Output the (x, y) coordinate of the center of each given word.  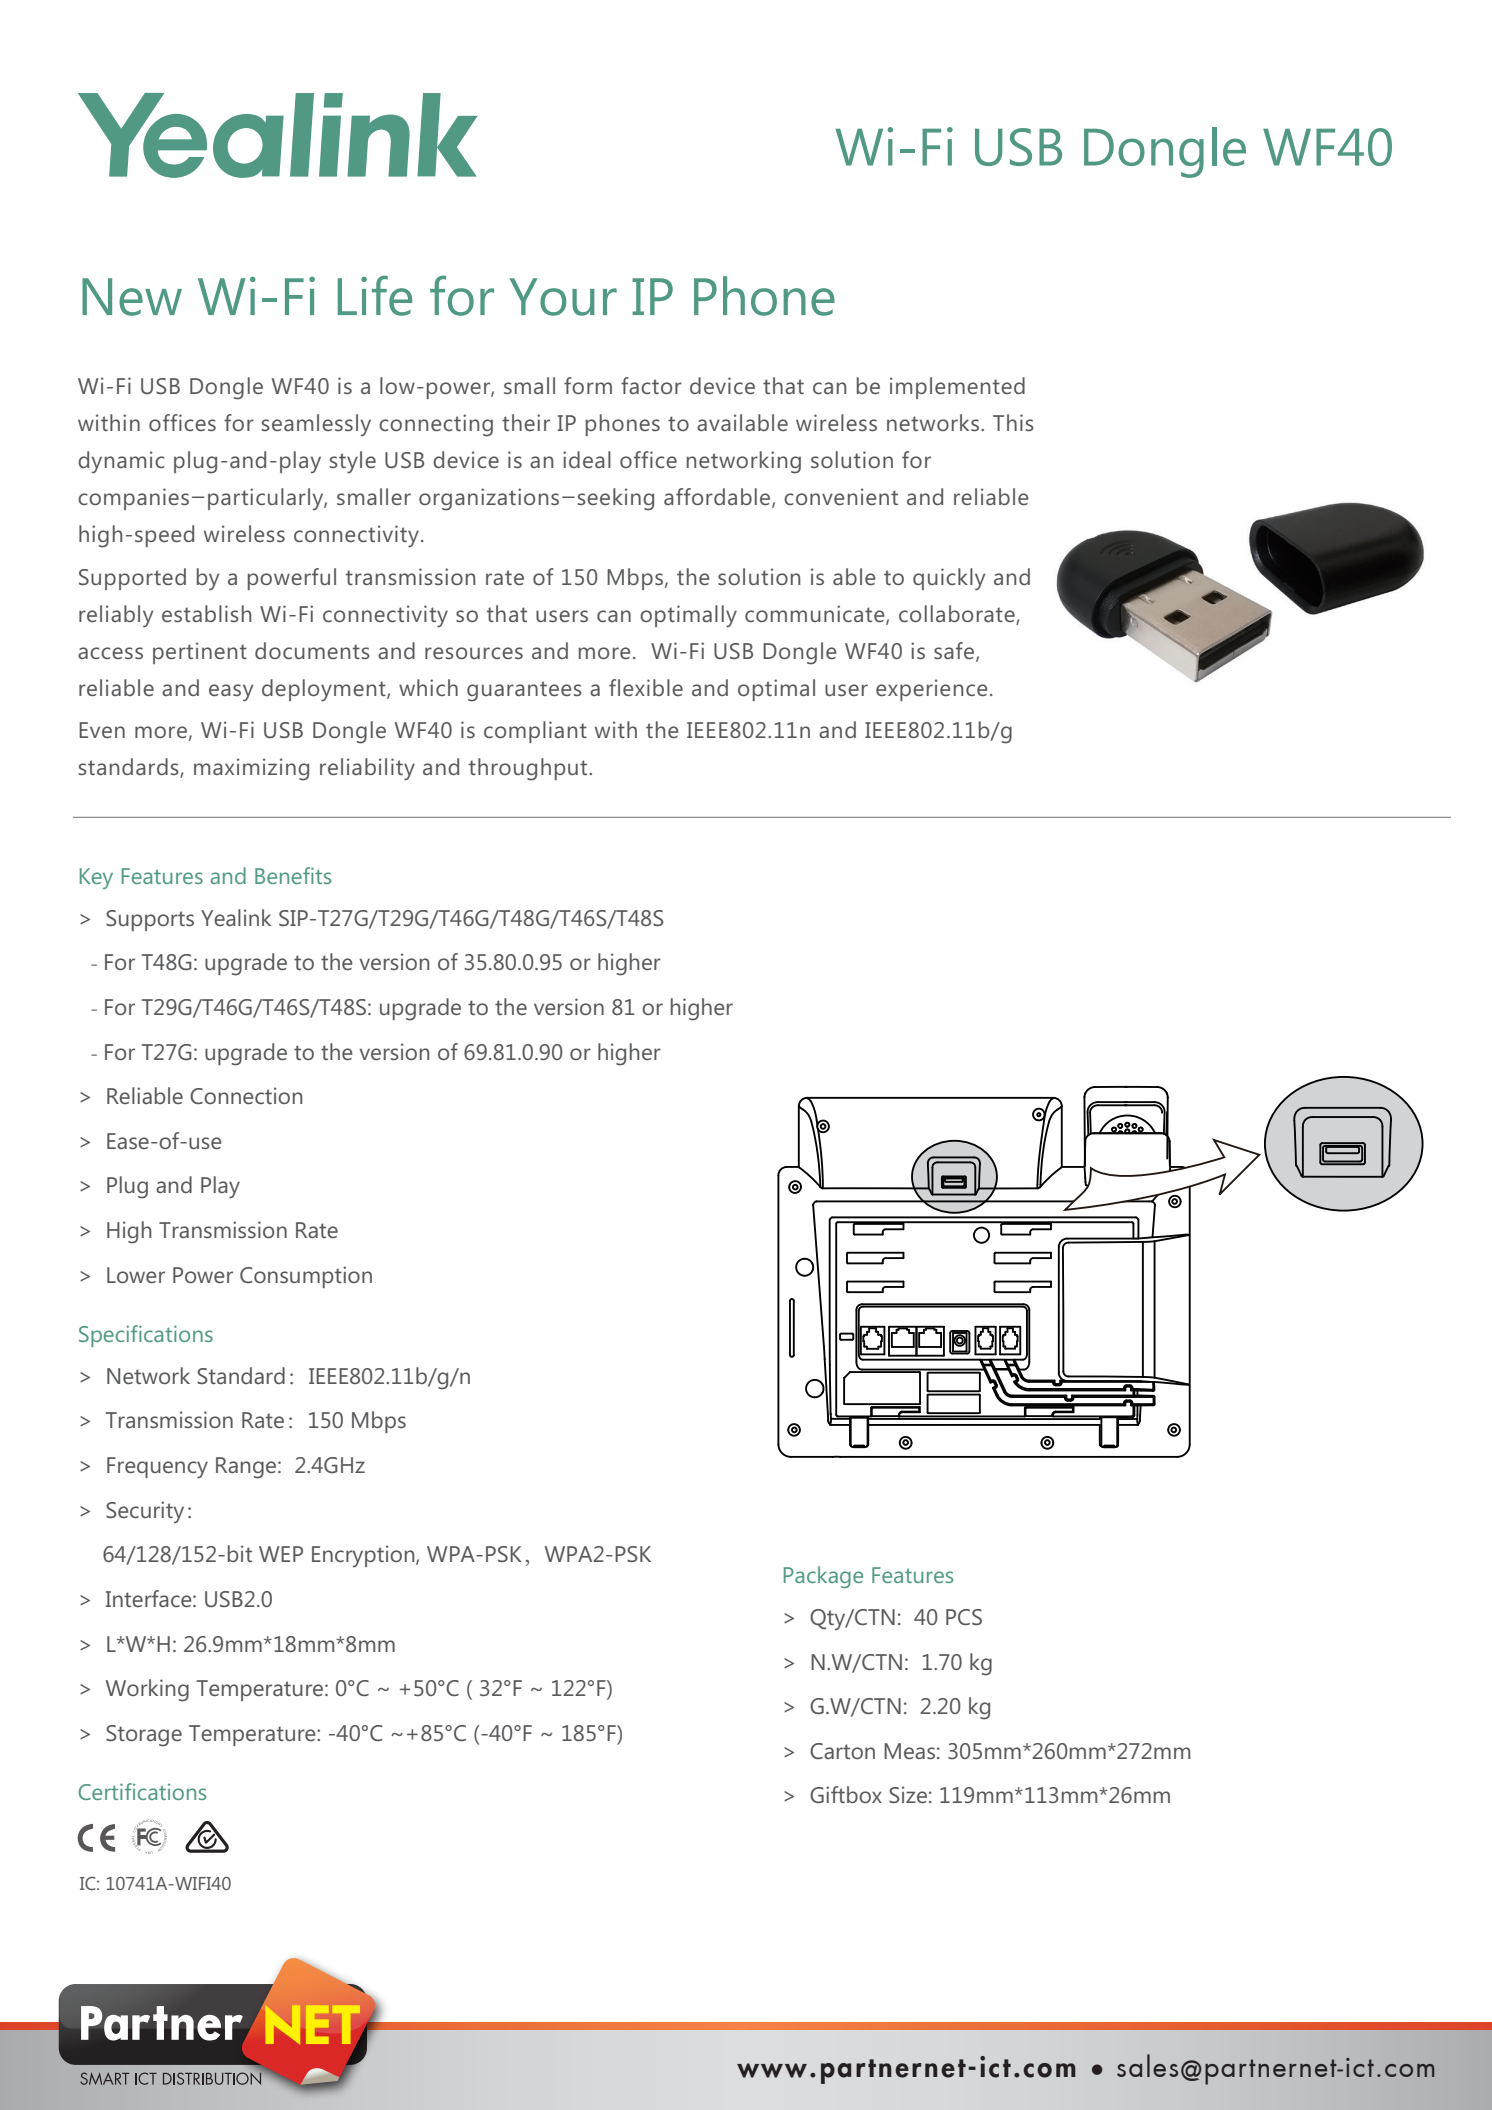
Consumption (306, 1277)
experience (932, 690)
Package (823, 1577)
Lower (136, 1275)
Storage (144, 1736)
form (588, 385)
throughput (529, 769)
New (132, 297)
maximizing (251, 769)
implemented (957, 388)
